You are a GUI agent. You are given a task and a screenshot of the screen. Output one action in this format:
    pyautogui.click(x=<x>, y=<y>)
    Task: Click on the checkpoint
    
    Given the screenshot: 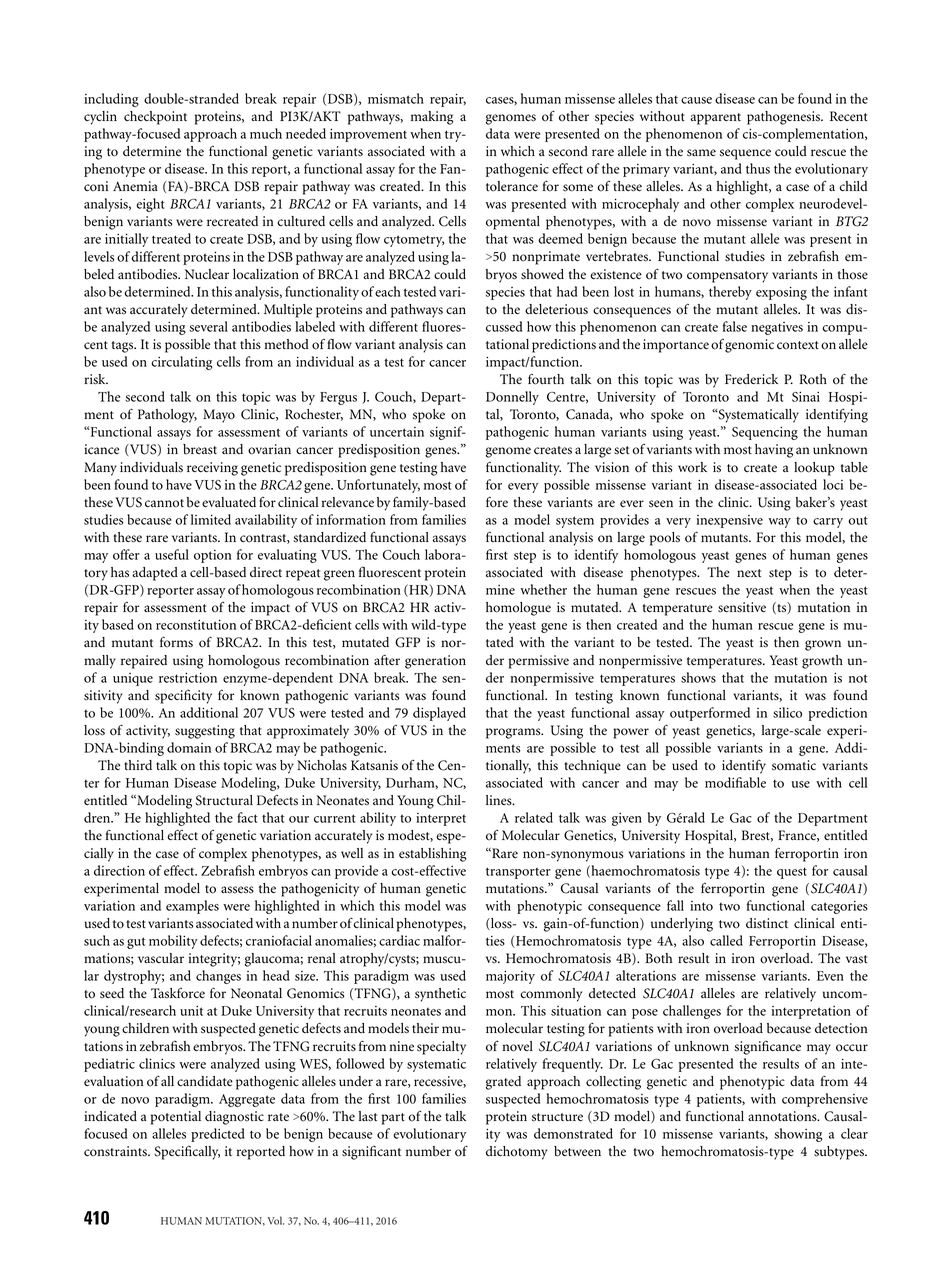 What is the action you would take?
    pyautogui.click(x=155, y=118)
